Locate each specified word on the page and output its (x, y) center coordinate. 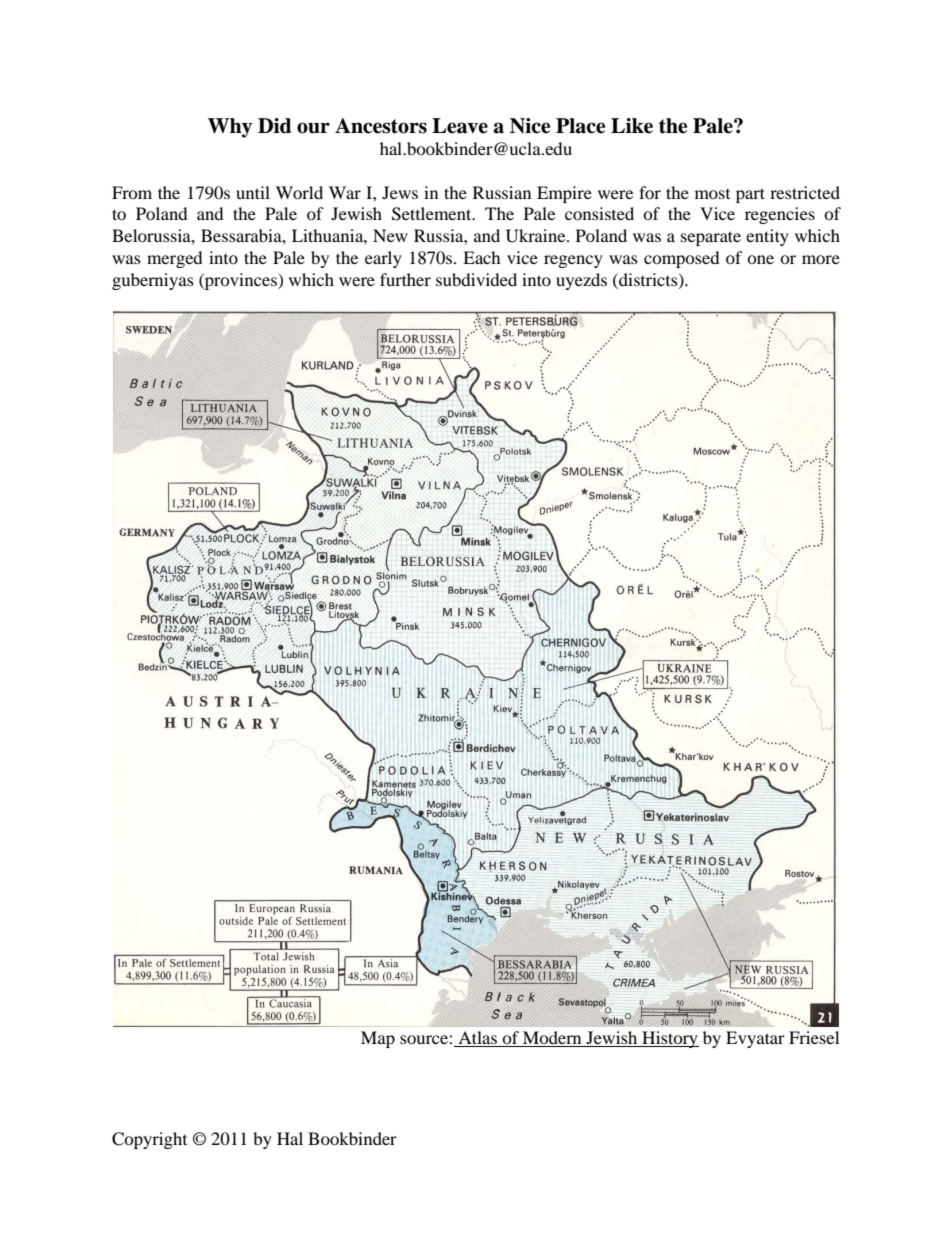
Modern (552, 1039)
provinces (241, 281)
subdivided (476, 279)
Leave (460, 126)
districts (648, 280)
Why (230, 128)
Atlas (478, 1039)
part (750, 195)
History (669, 1039)
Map (378, 1039)
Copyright (149, 1140)
